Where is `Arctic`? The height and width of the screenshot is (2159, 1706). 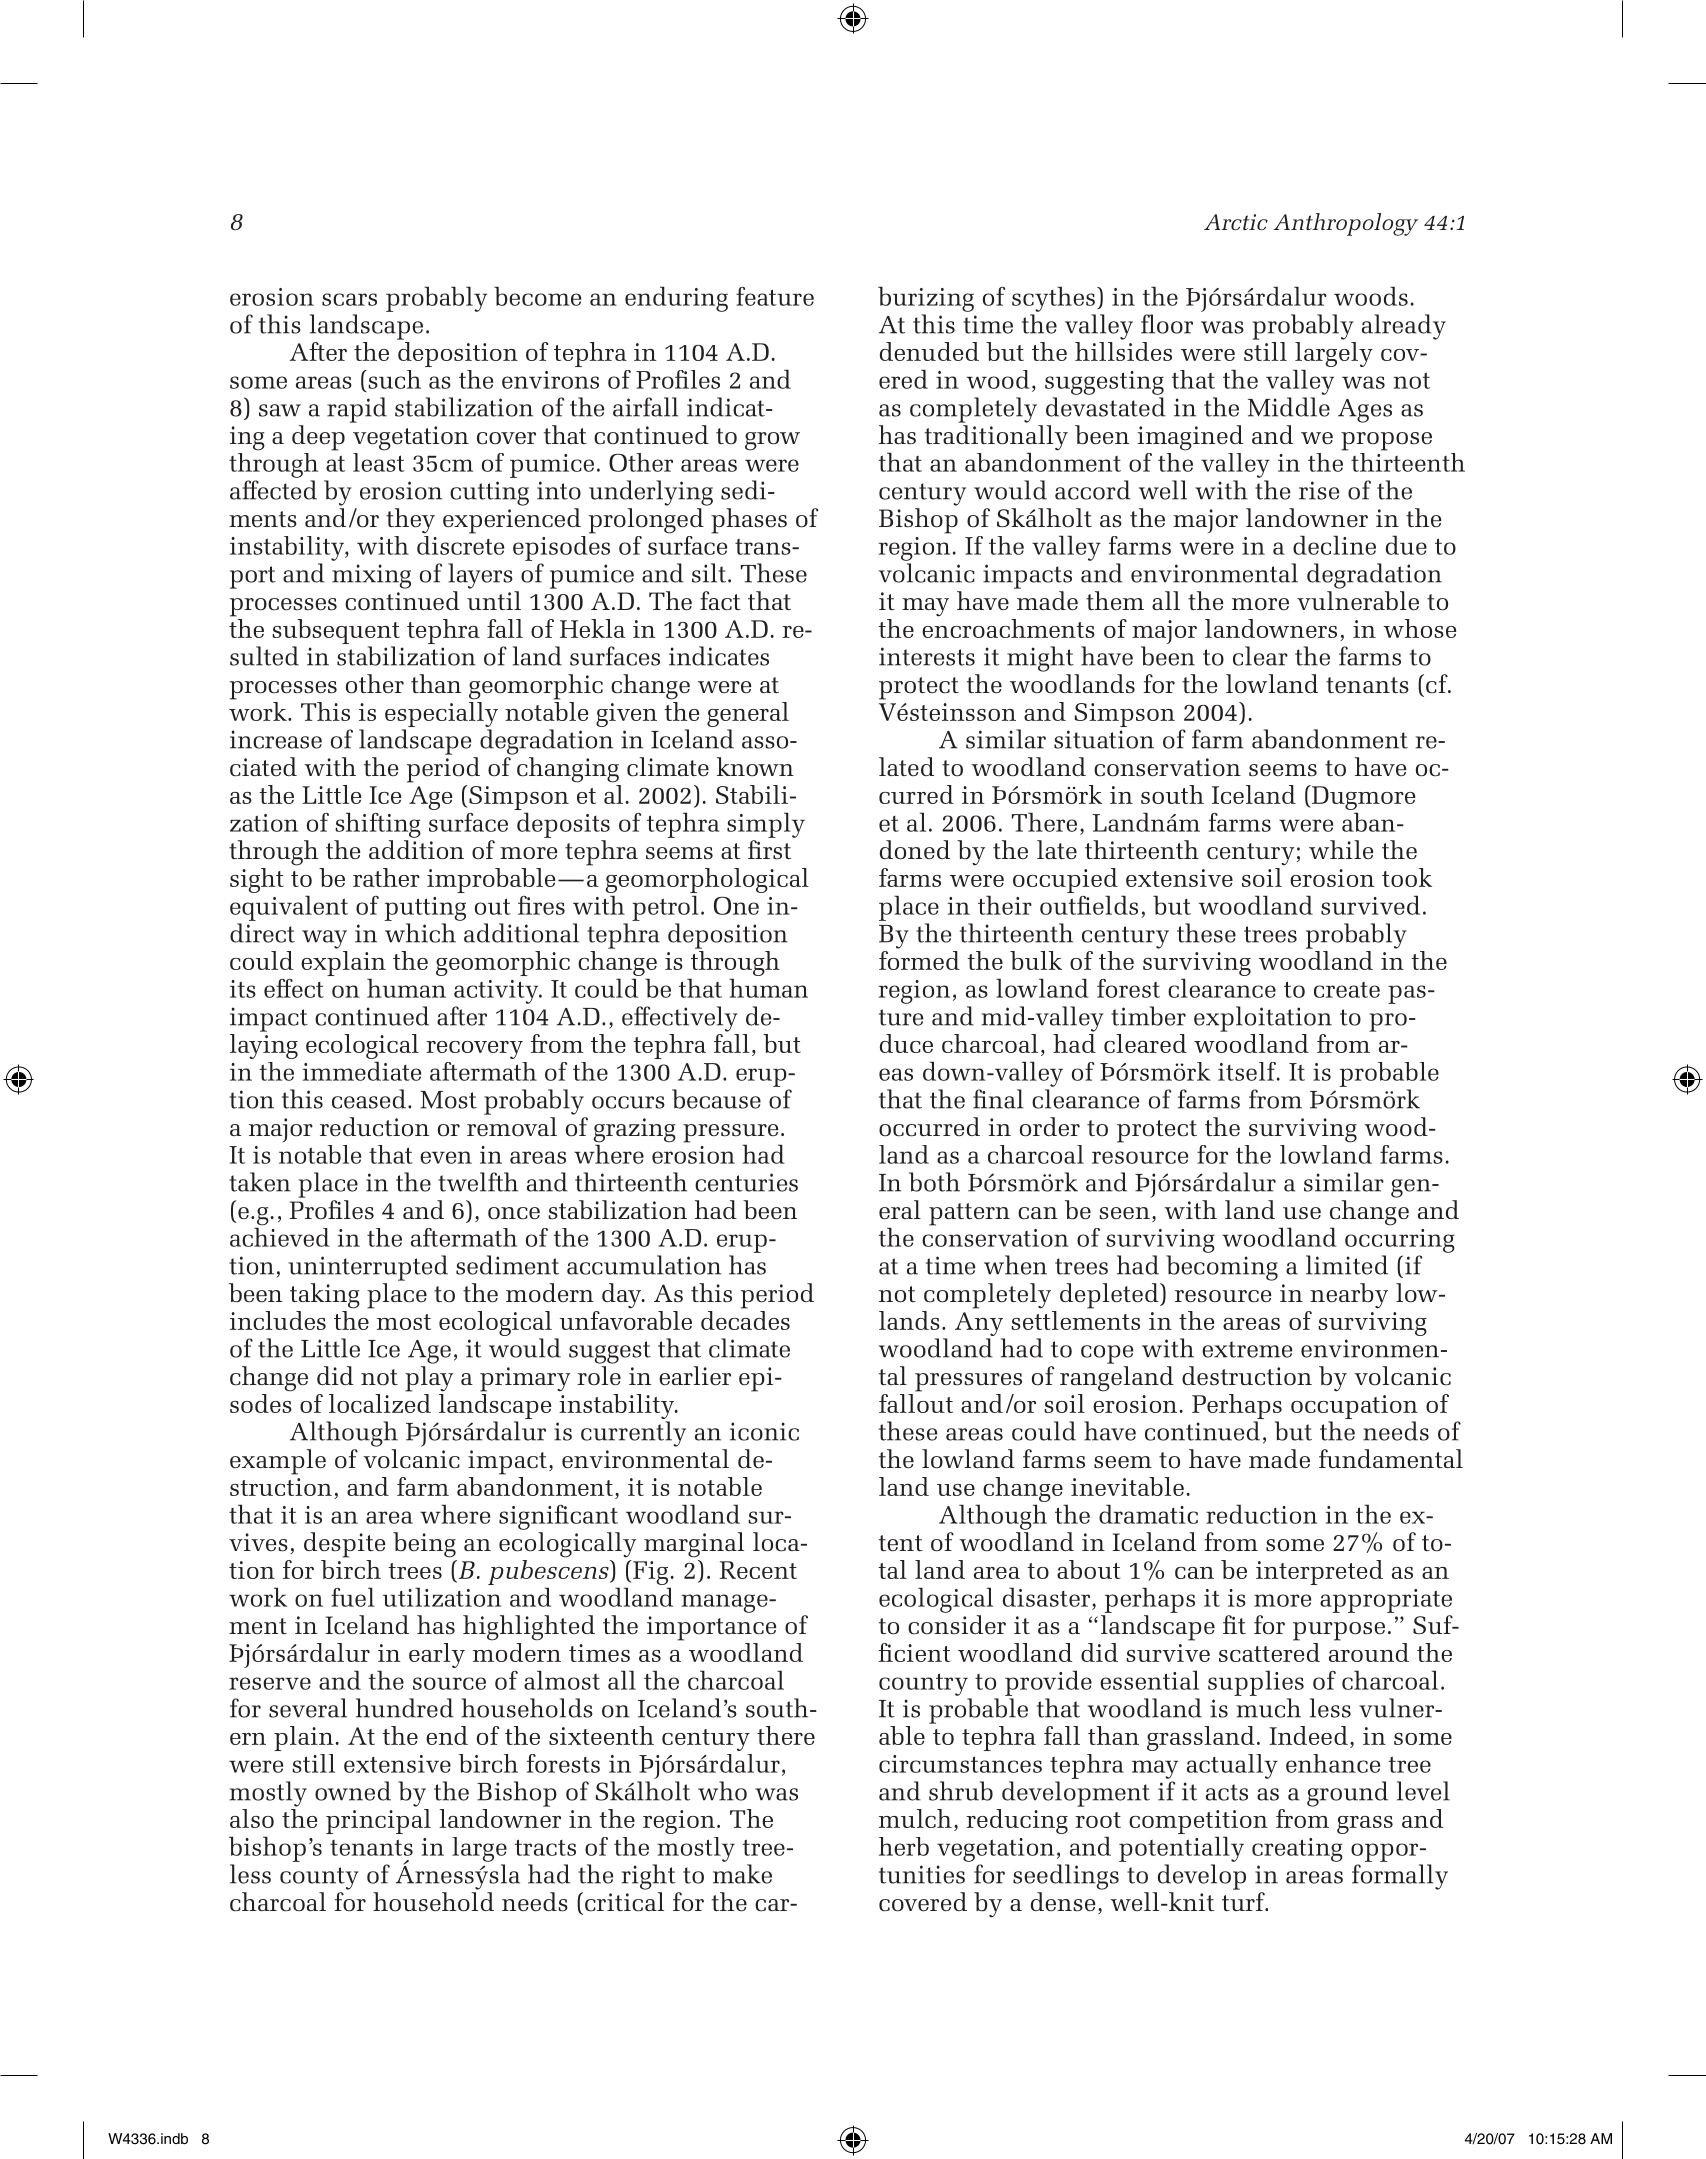
Arctic is located at coordinates (1236, 222).
